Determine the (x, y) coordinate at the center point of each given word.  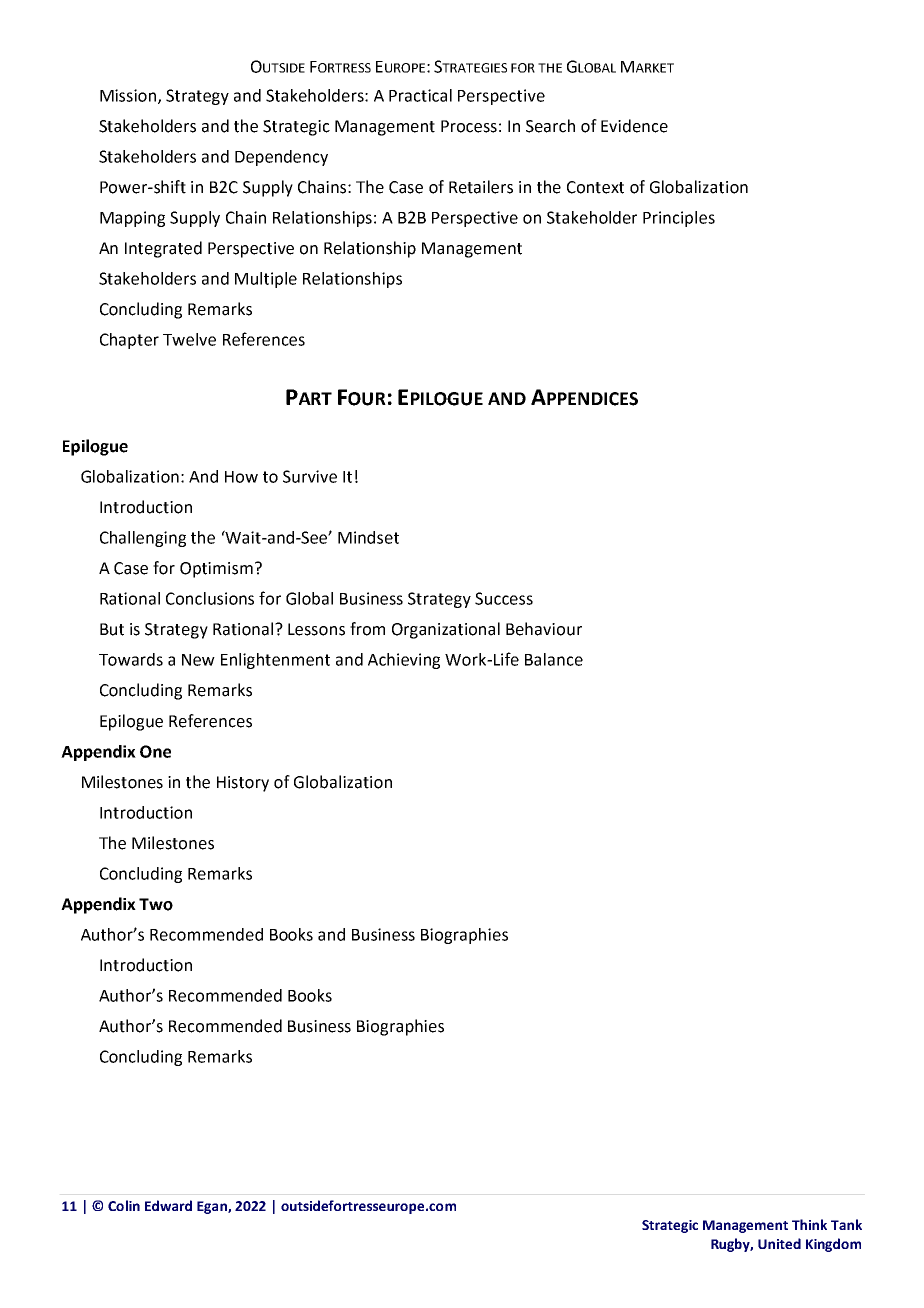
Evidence (634, 126)
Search (550, 126)
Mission (129, 96)
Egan (213, 1207)
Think (809, 1224)
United (779, 1243)
